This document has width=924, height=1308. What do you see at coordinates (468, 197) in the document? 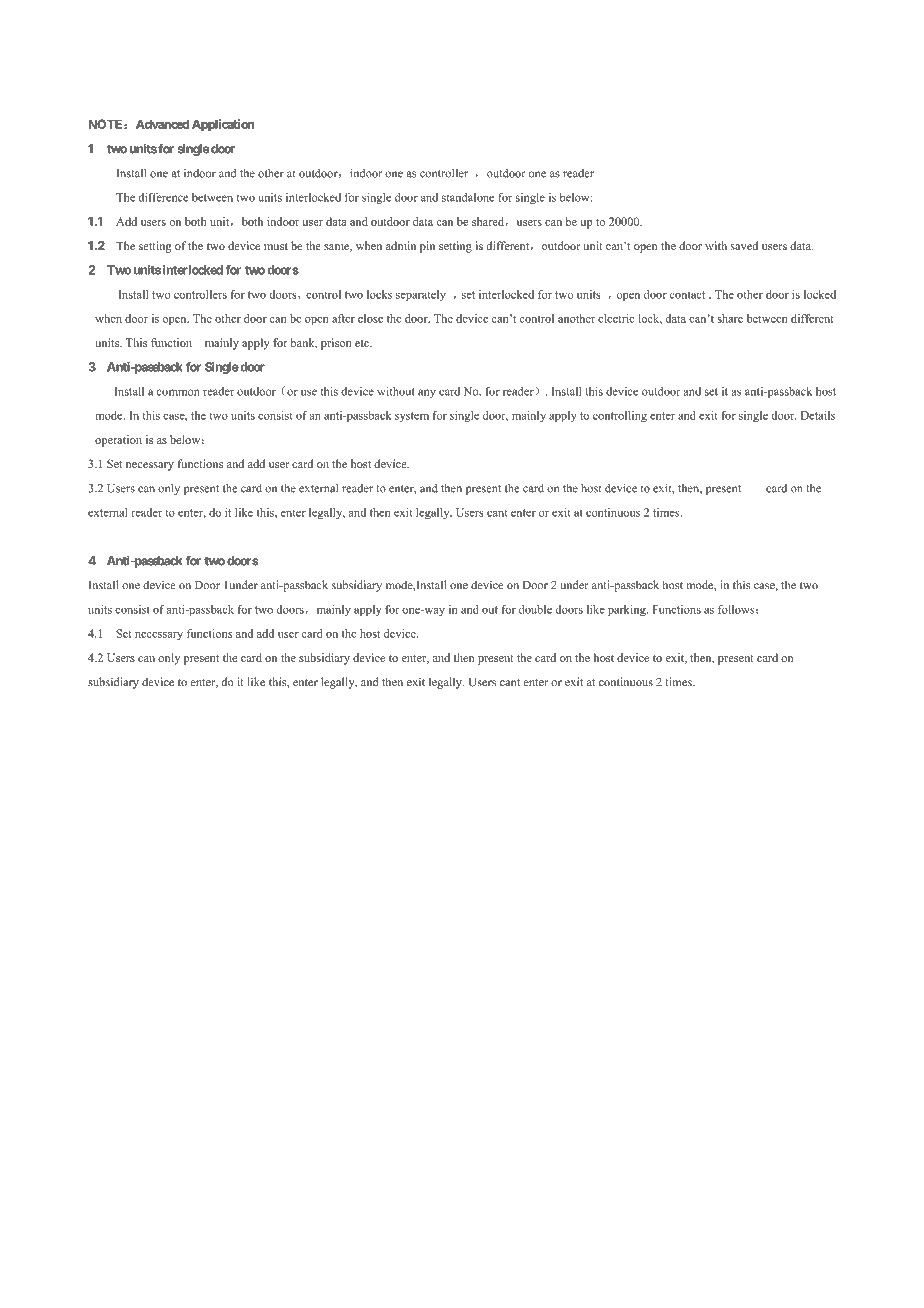
I see `standalone` at bounding box center [468, 197].
